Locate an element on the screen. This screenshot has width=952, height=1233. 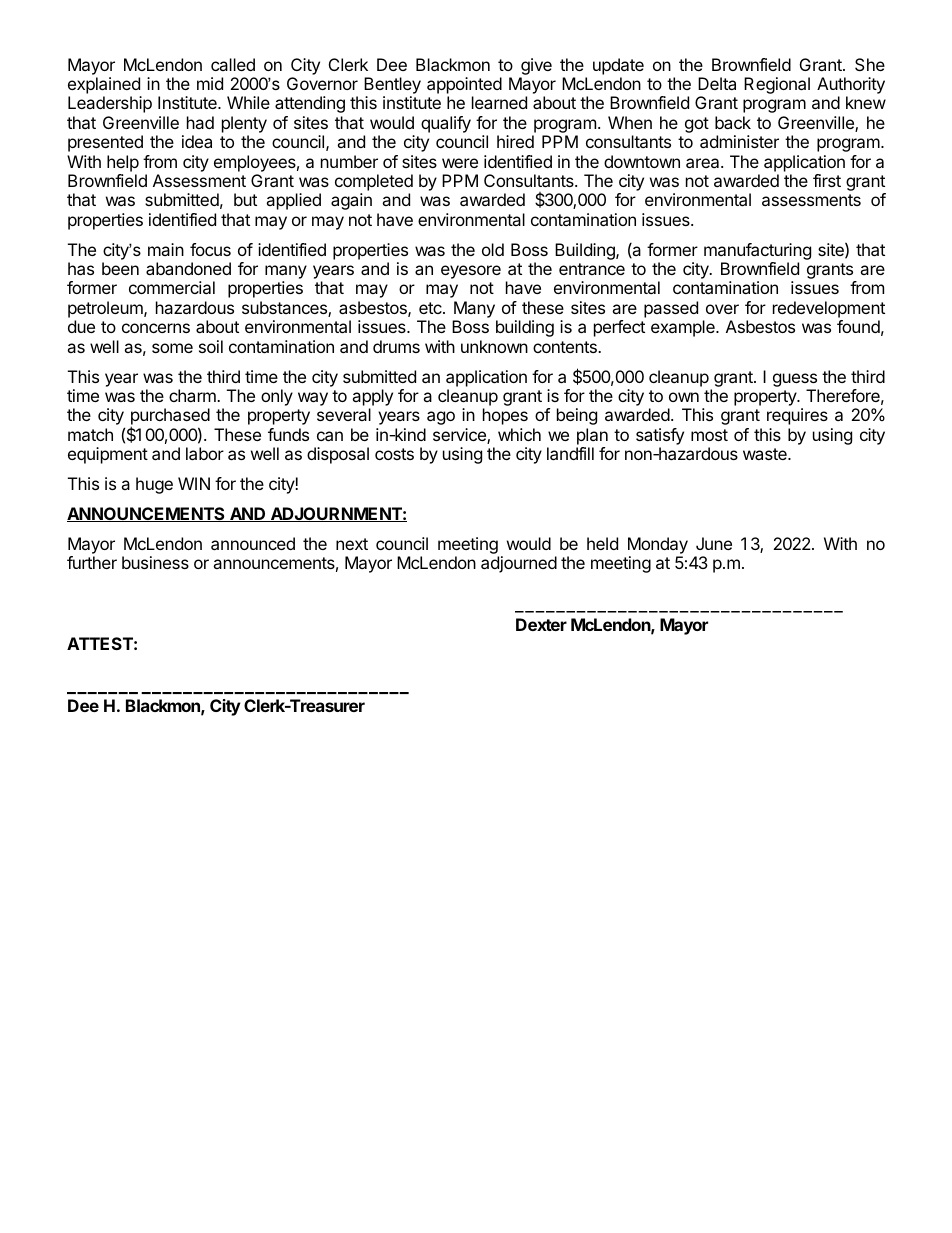
Regional is located at coordinates (777, 85).
